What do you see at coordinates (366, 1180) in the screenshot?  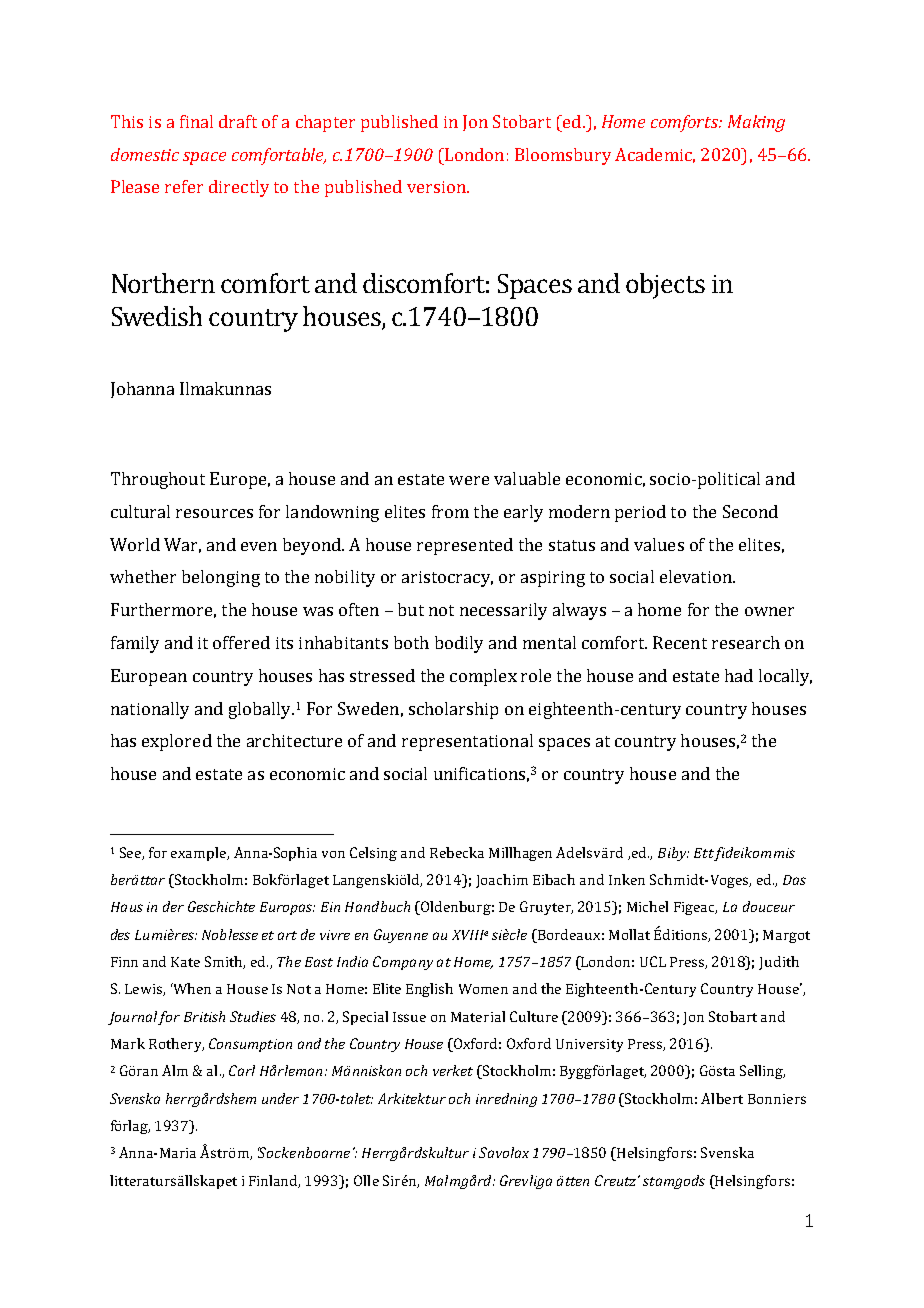 I see `Olle` at bounding box center [366, 1180].
